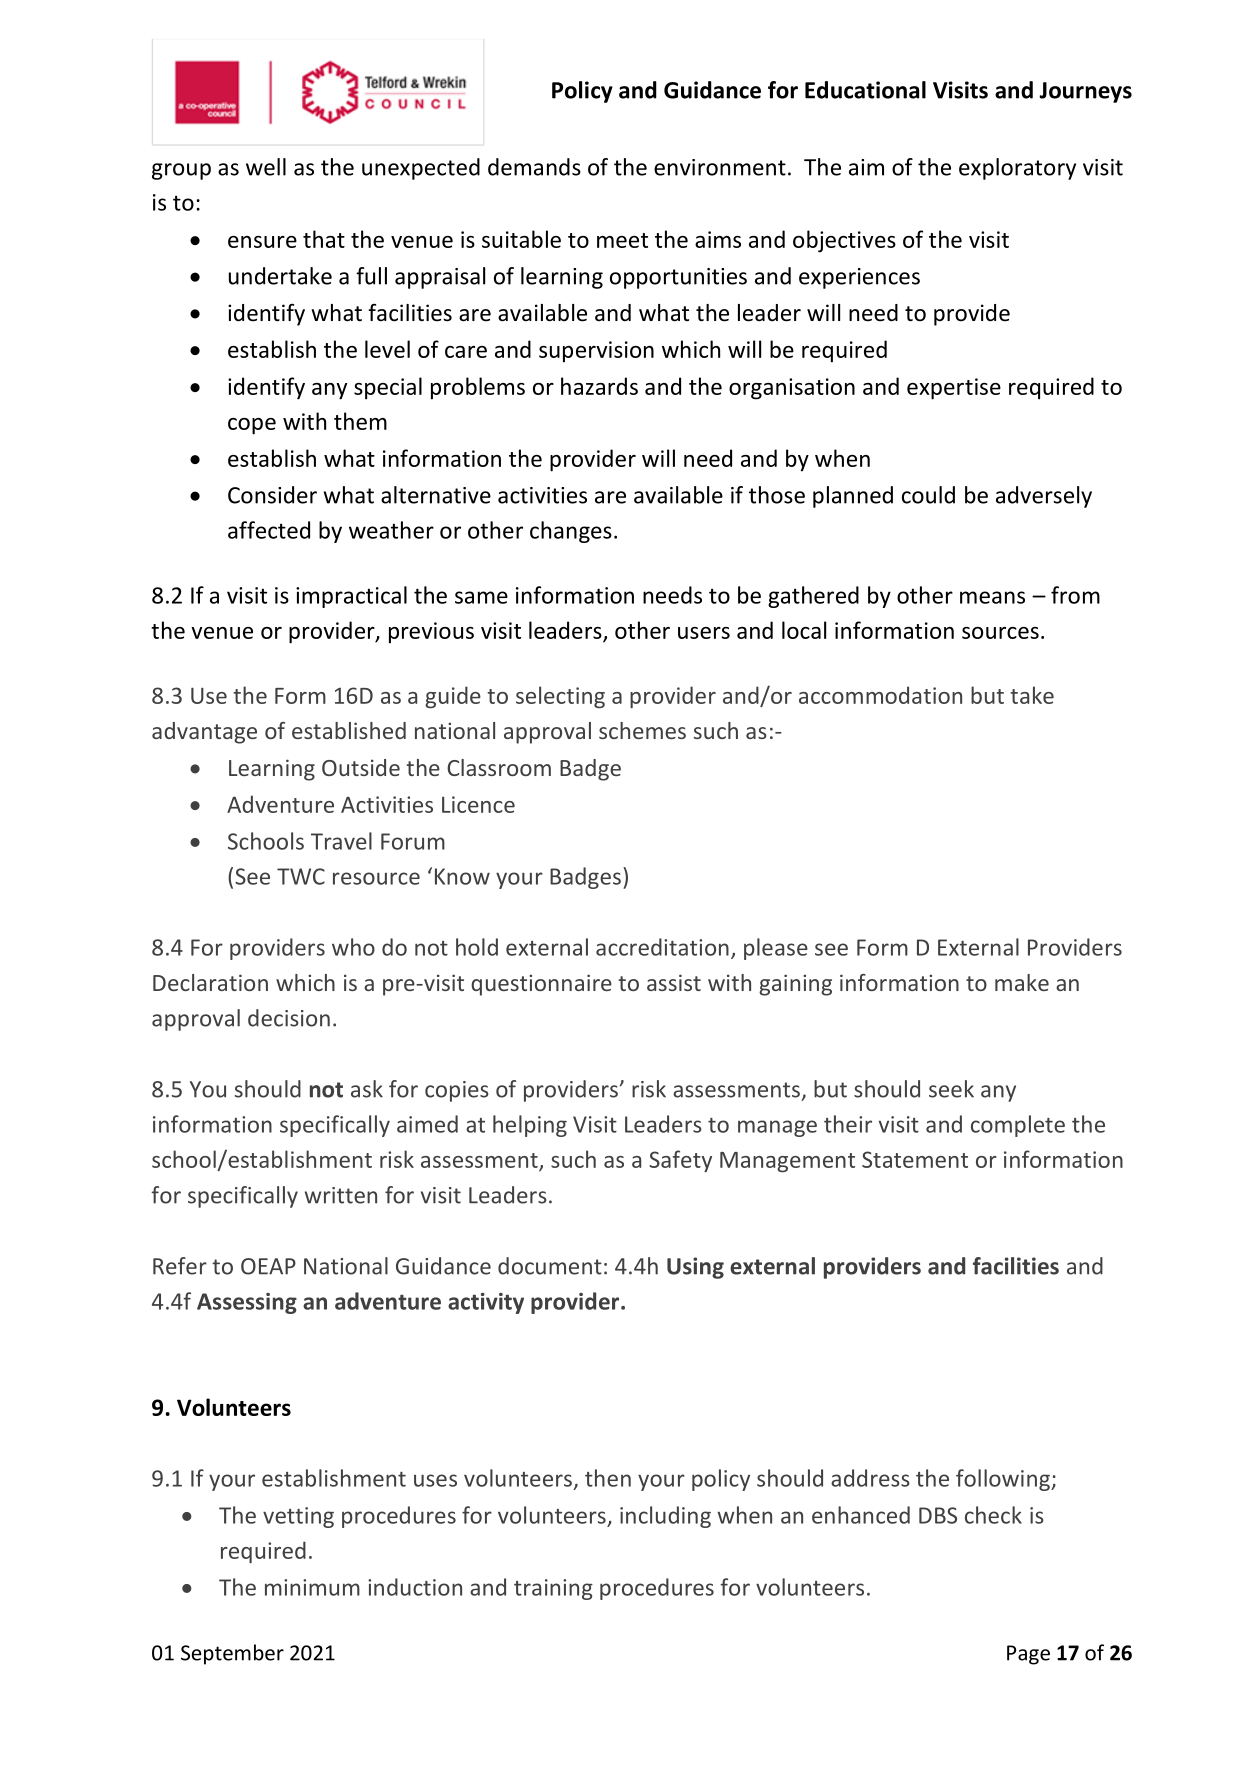  I want to click on accreditation, so click(662, 947).
